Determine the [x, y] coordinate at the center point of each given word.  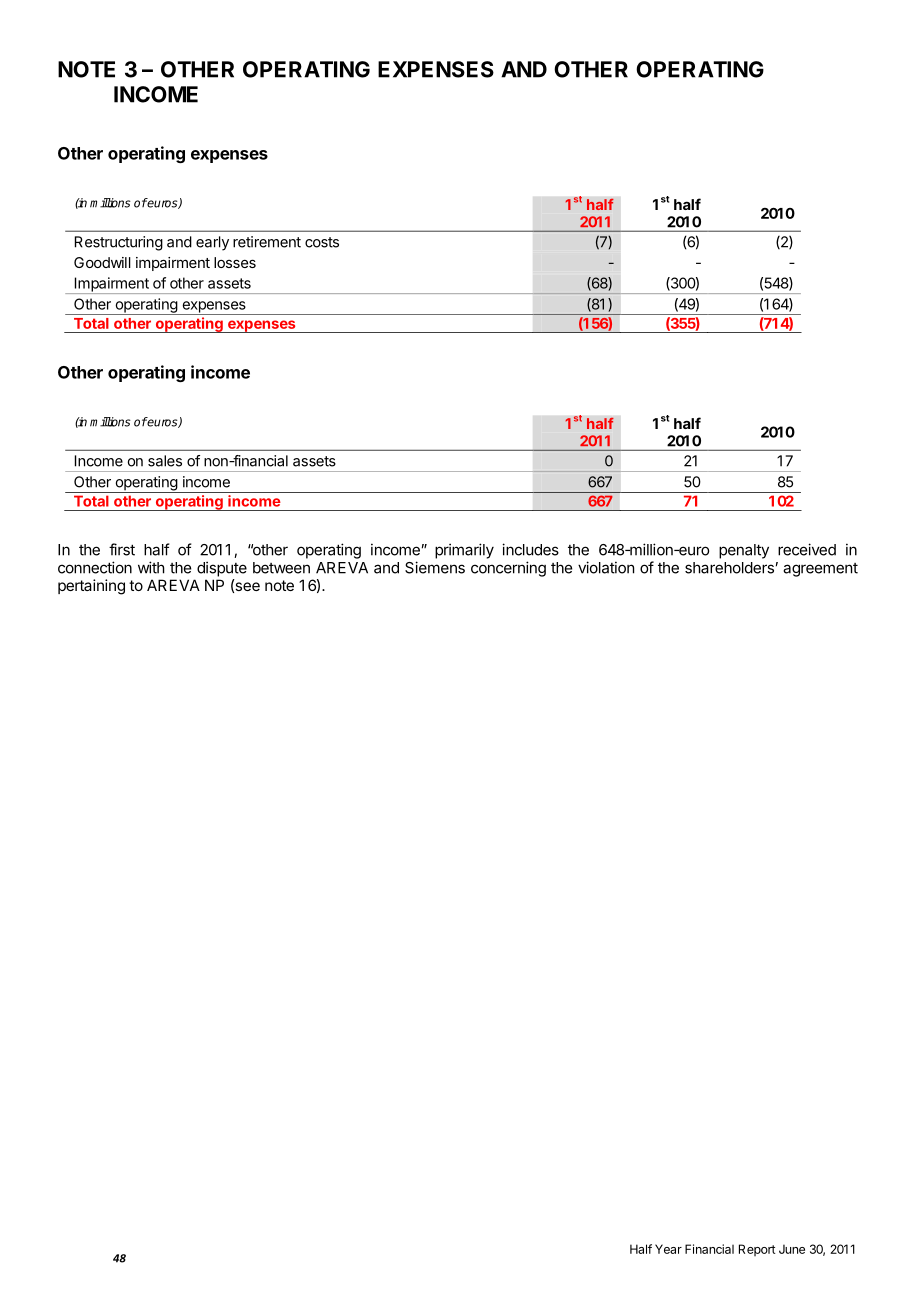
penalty [744, 551]
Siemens [435, 567]
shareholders [729, 568]
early [212, 243]
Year [668, 1249]
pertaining [91, 587]
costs [322, 242]
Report [757, 1250]
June [792, 1249]
